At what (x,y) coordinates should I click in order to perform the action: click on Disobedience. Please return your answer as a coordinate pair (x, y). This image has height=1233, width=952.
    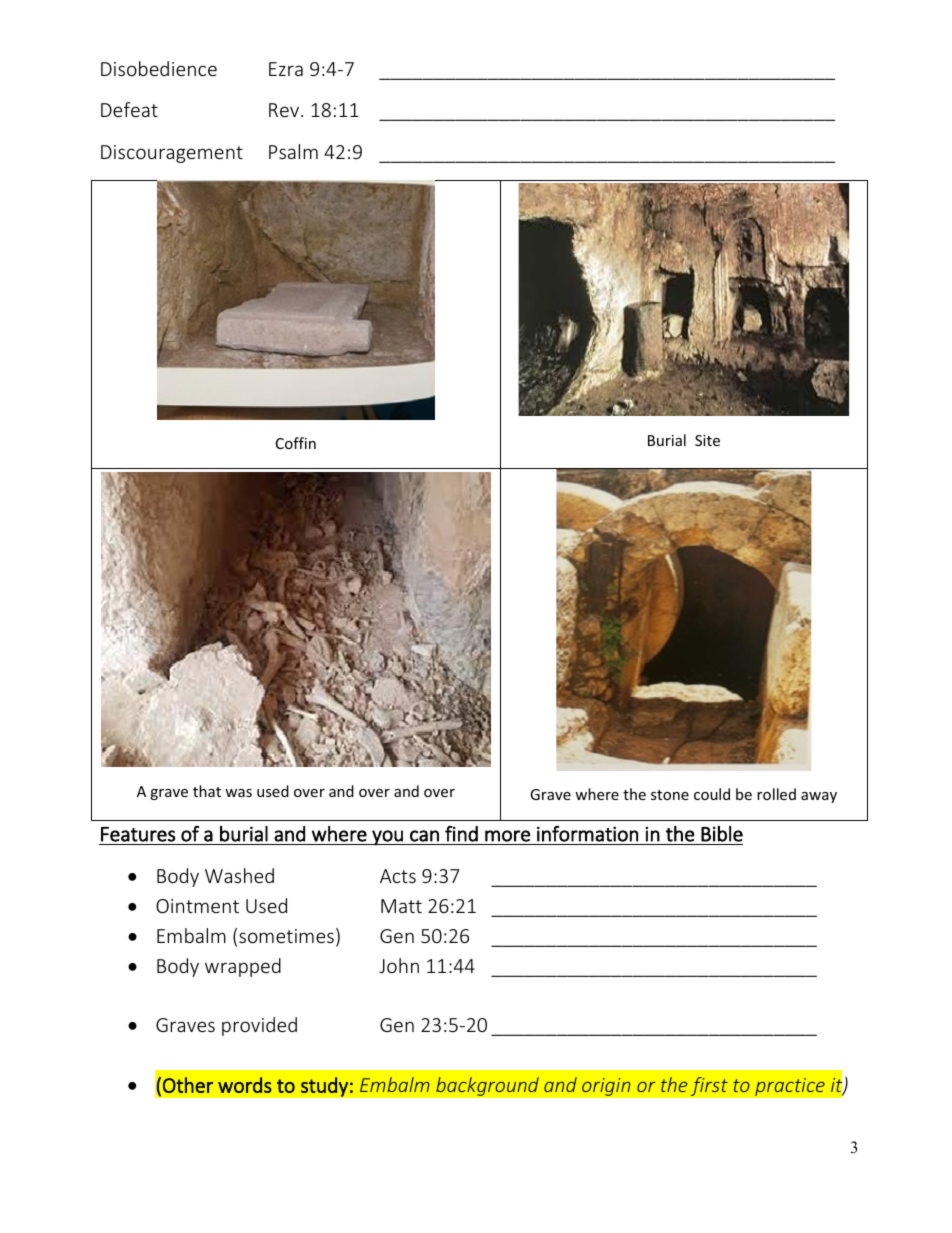
    Looking at the image, I should click on (159, 68).
